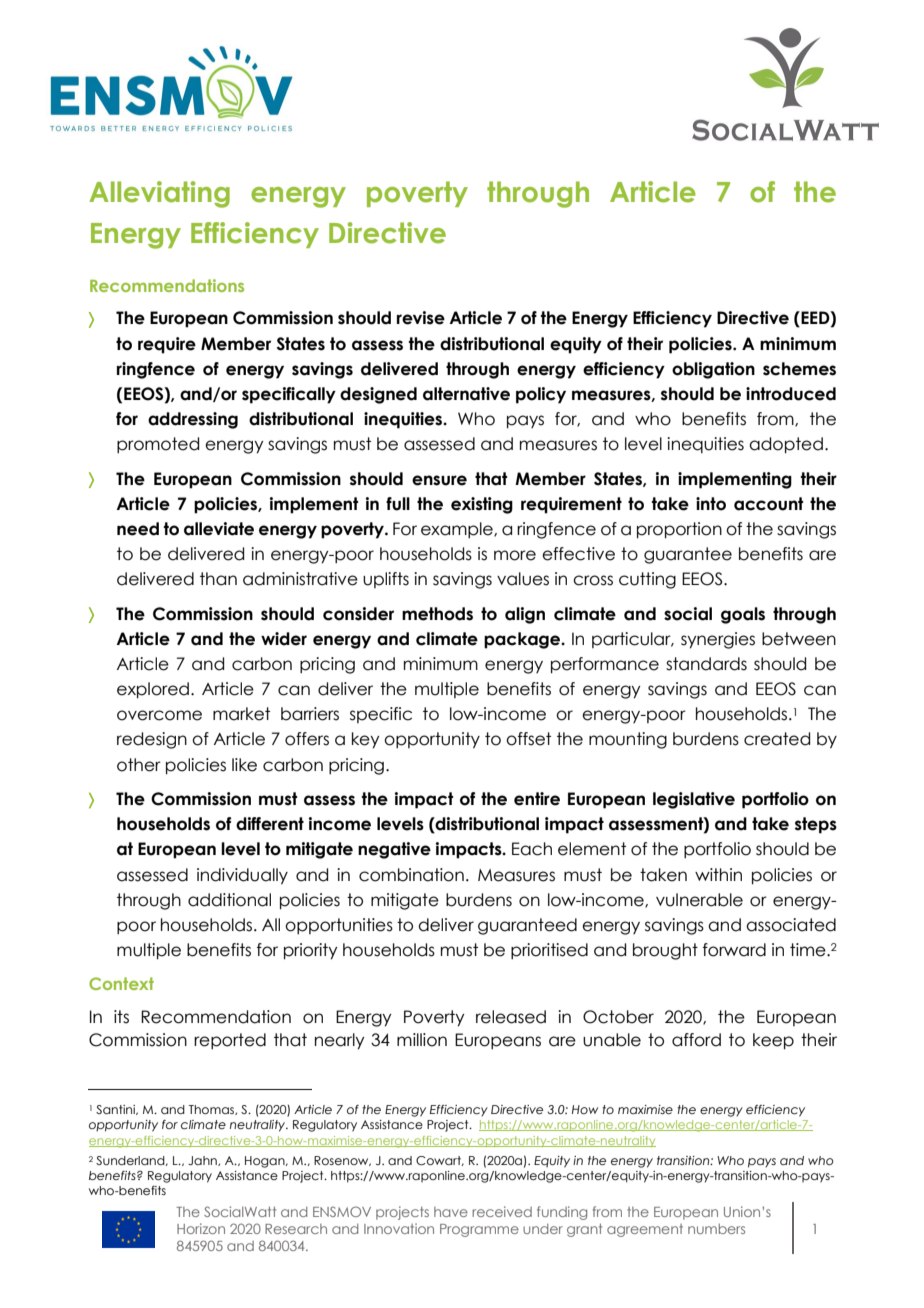  Describe the element at coordinates (679, 530) in the screenshot. I see `proportion` at that location.
